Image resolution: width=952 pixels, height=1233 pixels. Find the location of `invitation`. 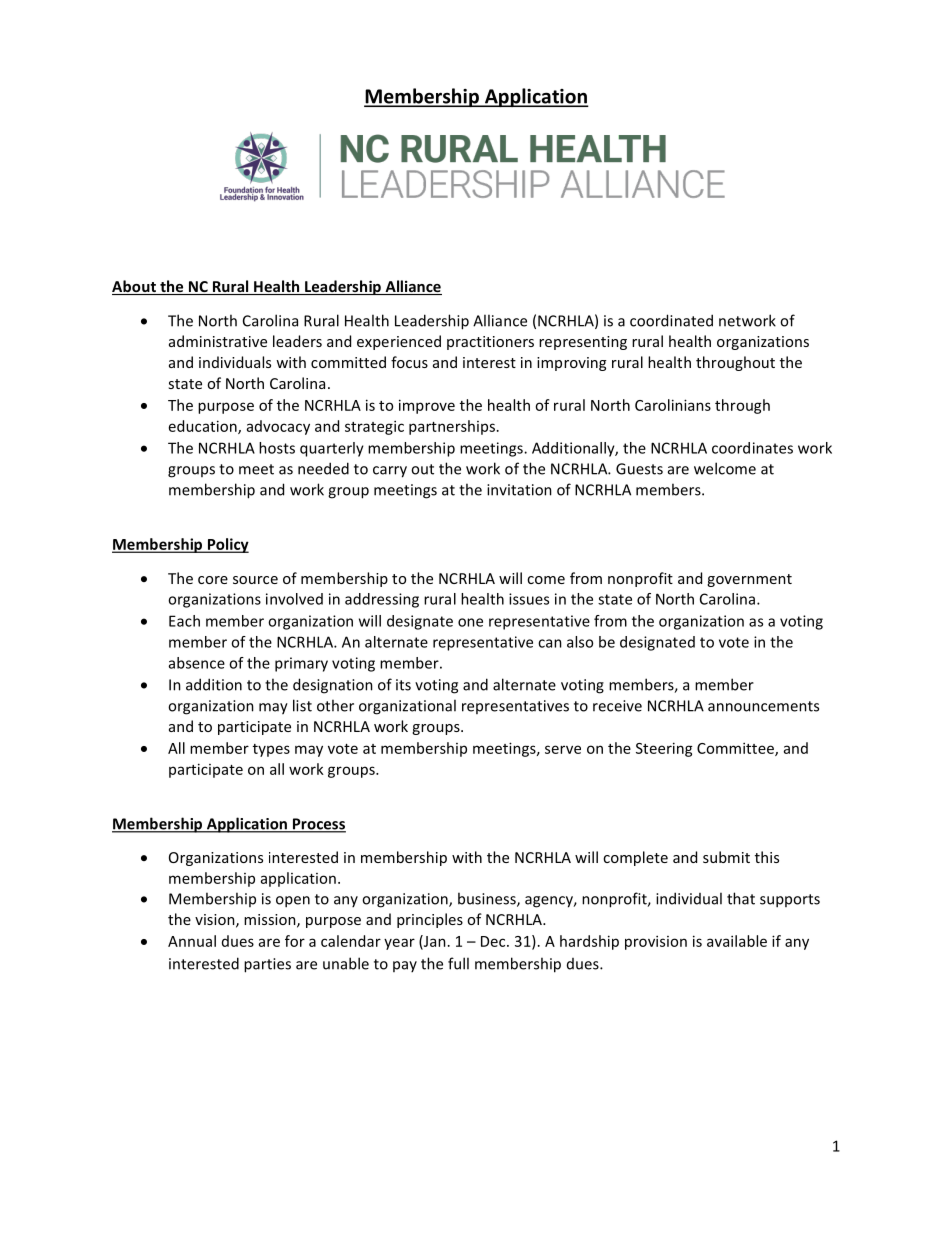

invitation is located at coordinates (519, 490).
